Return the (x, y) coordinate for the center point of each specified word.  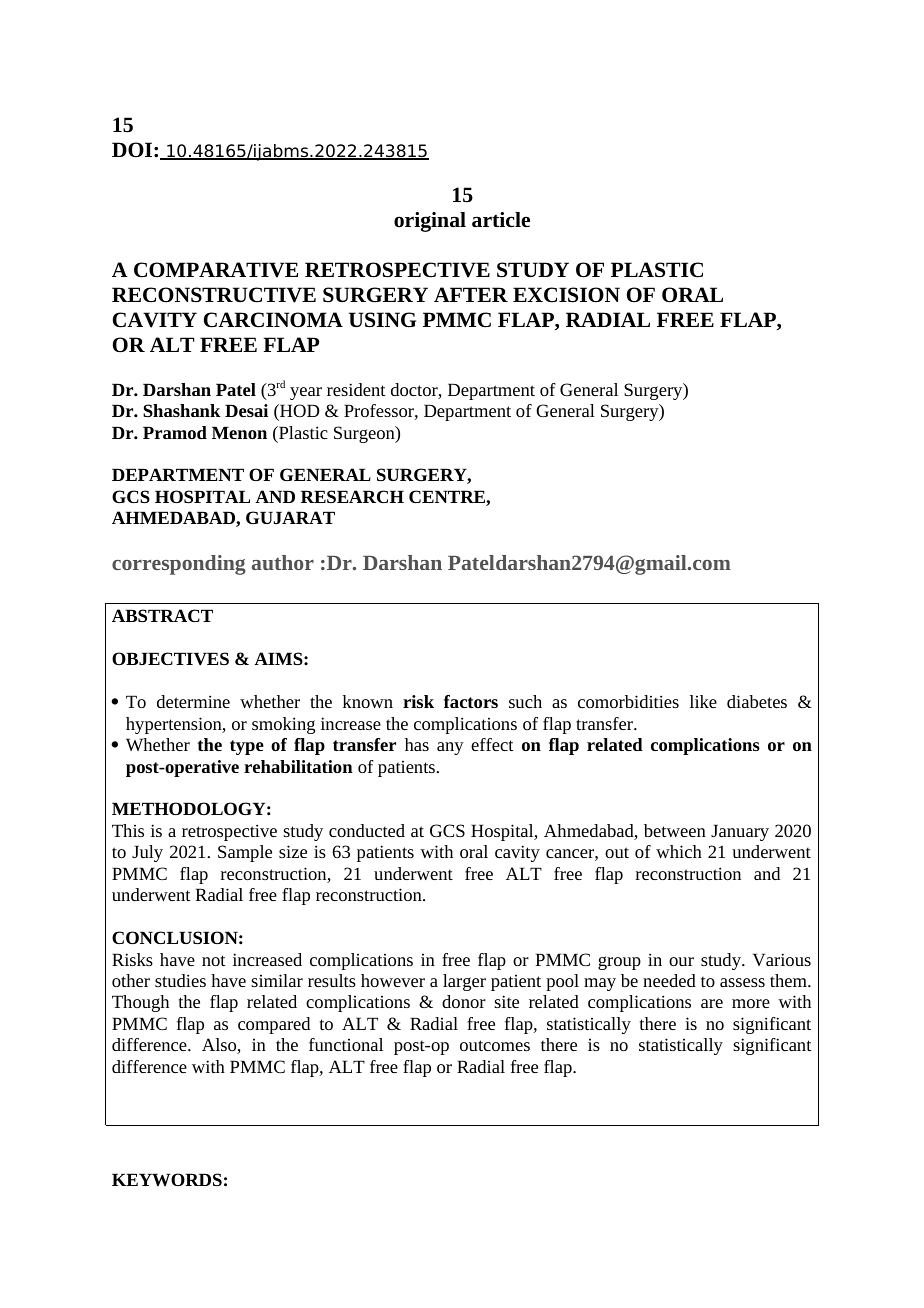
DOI (133, 149)
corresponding (179, 565)
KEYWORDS (167, 1180)
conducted (367, 830)
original (430, 222)
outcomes (495, 1045)
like (703, 701)
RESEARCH (352, 496)
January (740, 832)
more (751, 1003)
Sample (245, 853)
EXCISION (566, 295)
